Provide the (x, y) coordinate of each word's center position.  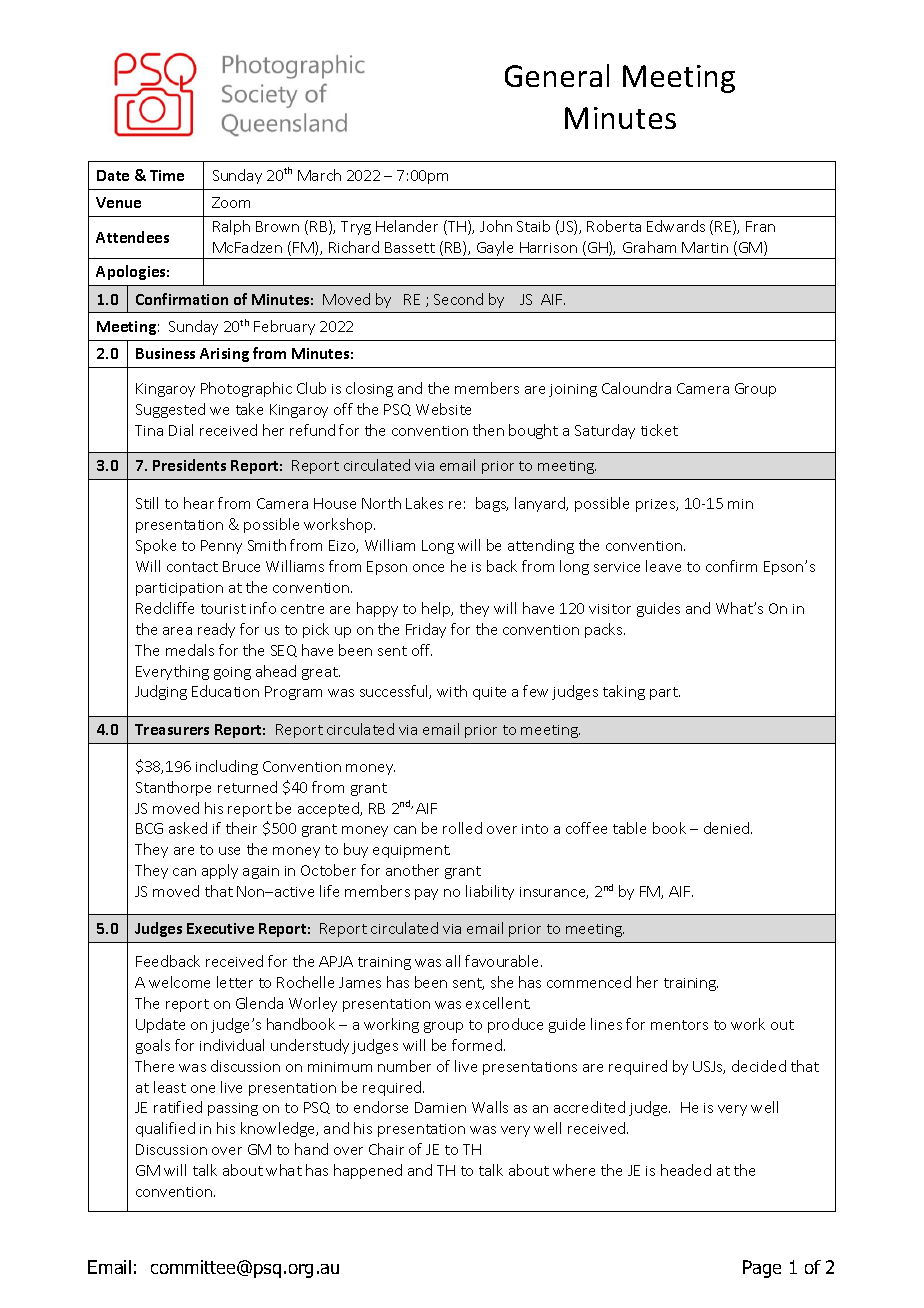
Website (443, 409)
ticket (659, 430)
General (557, 75)
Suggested (170, 410)
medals (190, 650)
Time (167, 175)
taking (624, 692)
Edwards (676, 226)
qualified (165, 1129)
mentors (679, 1025)
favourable (503, 961)
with (452, 691)
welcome (179, 982)
